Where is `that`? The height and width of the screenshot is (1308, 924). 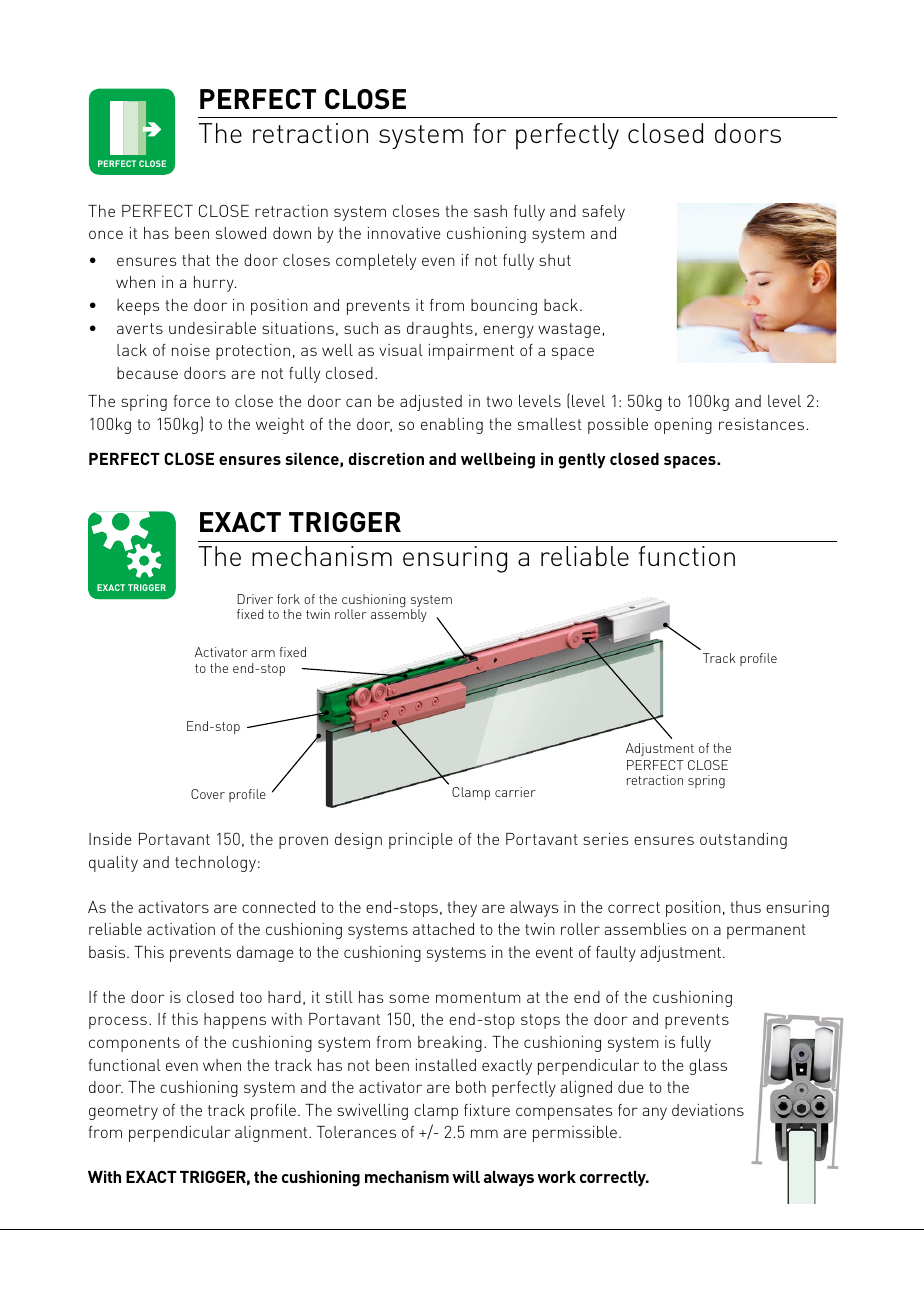 that is located at coordinates (196, 260).
